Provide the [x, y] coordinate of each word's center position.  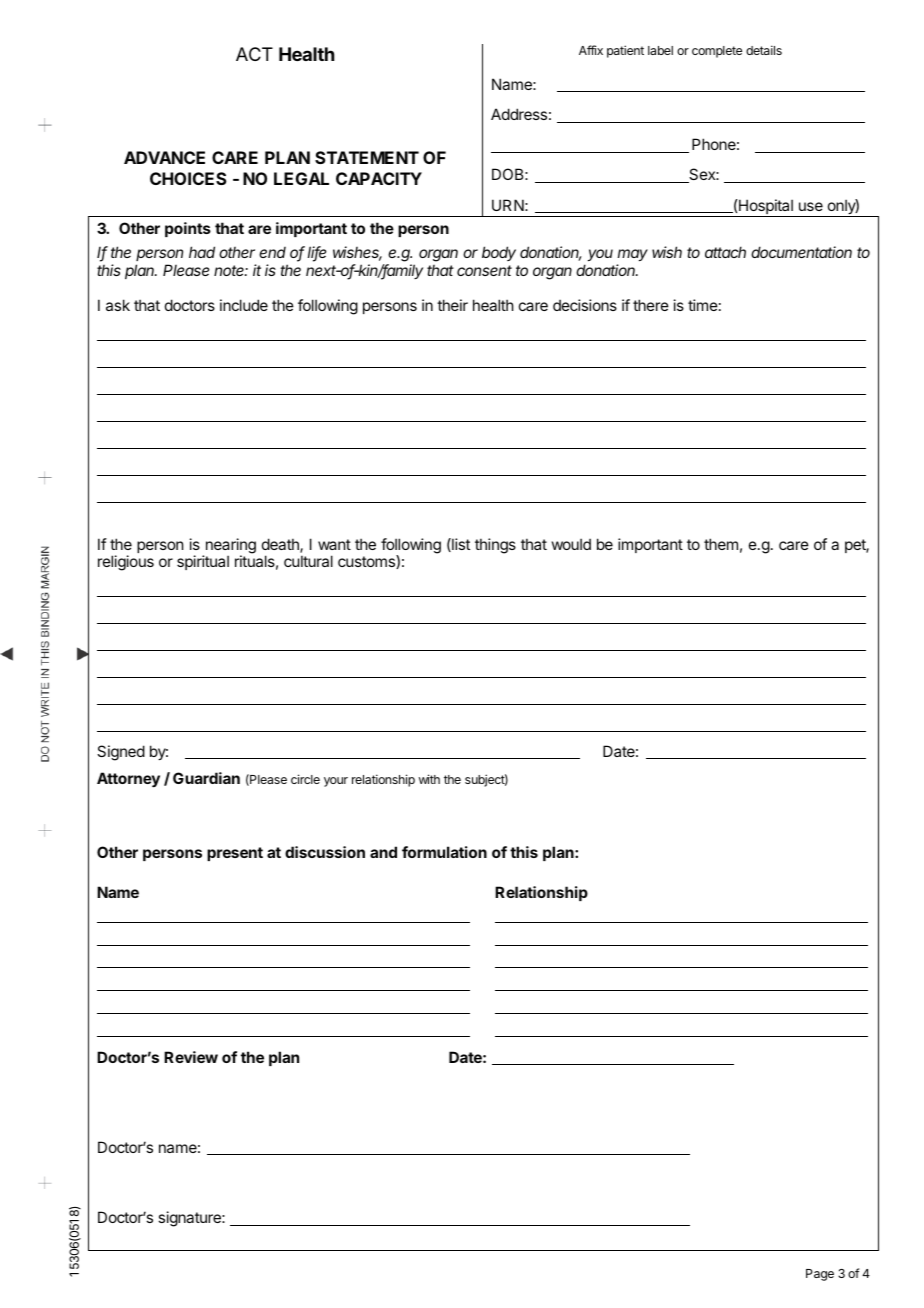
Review [191, 1057]
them [721, 544]
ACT [254, 54]
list [460, 545]
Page [820, 1275]
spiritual [203, 562]
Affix [591, 50]
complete [717, 52]
